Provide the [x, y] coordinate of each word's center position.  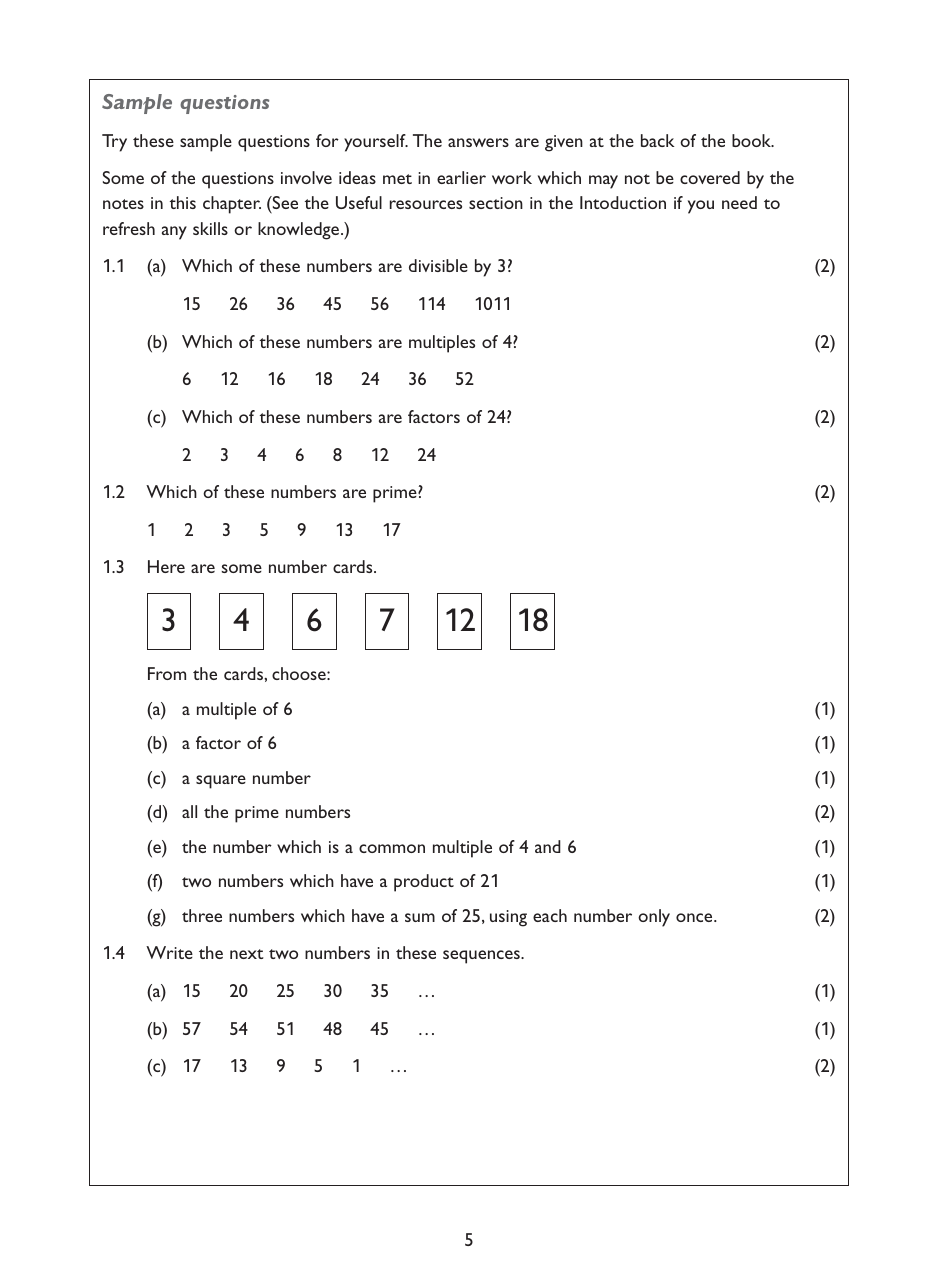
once [695, 917]
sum [420, 917]
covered [710, 177]
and [548, 846]
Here [166, 566]
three [202, 915]
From [167, 673]
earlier [461, 177]
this [183, 202]
